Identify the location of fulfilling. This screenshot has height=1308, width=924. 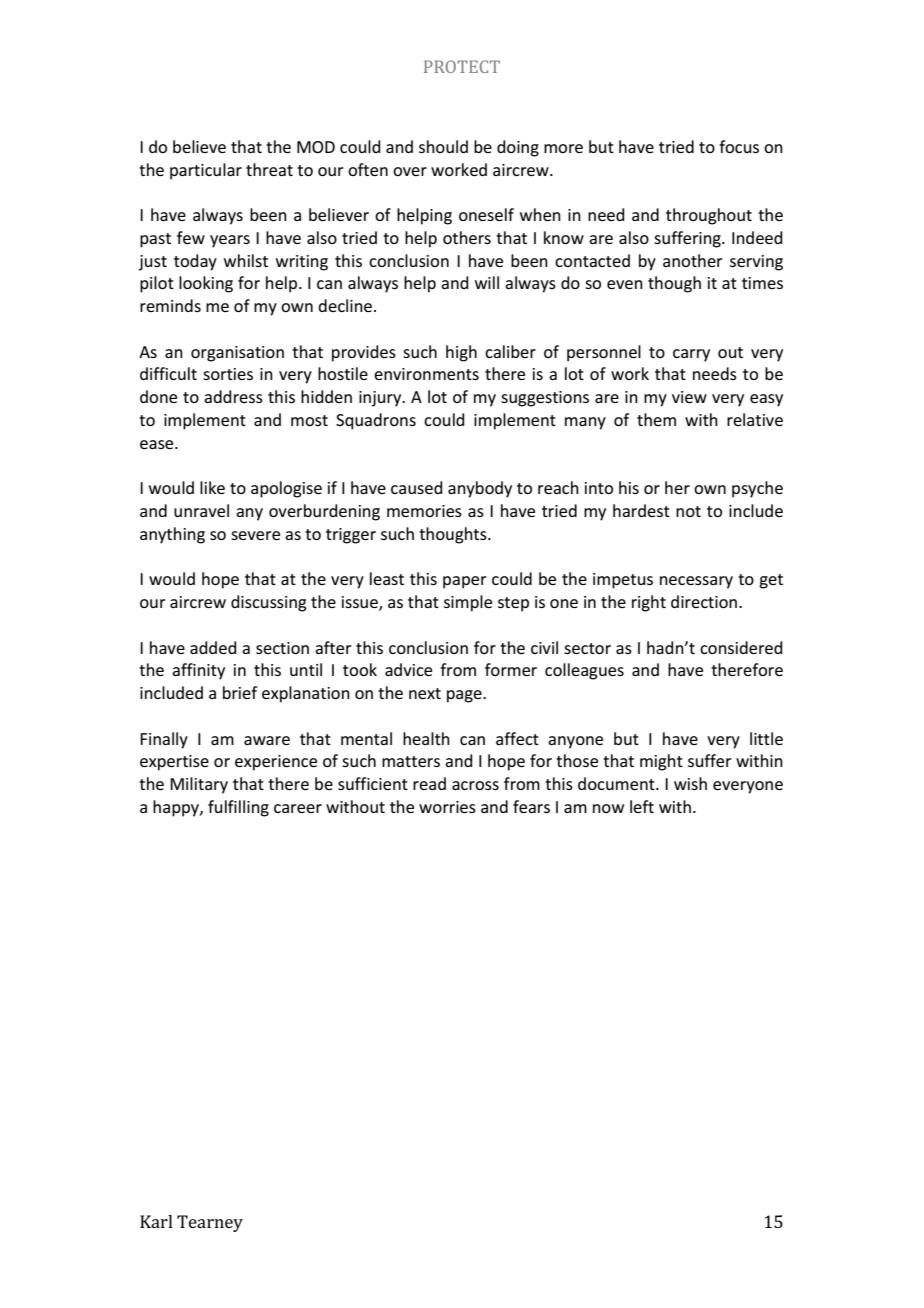
(238, 808).
